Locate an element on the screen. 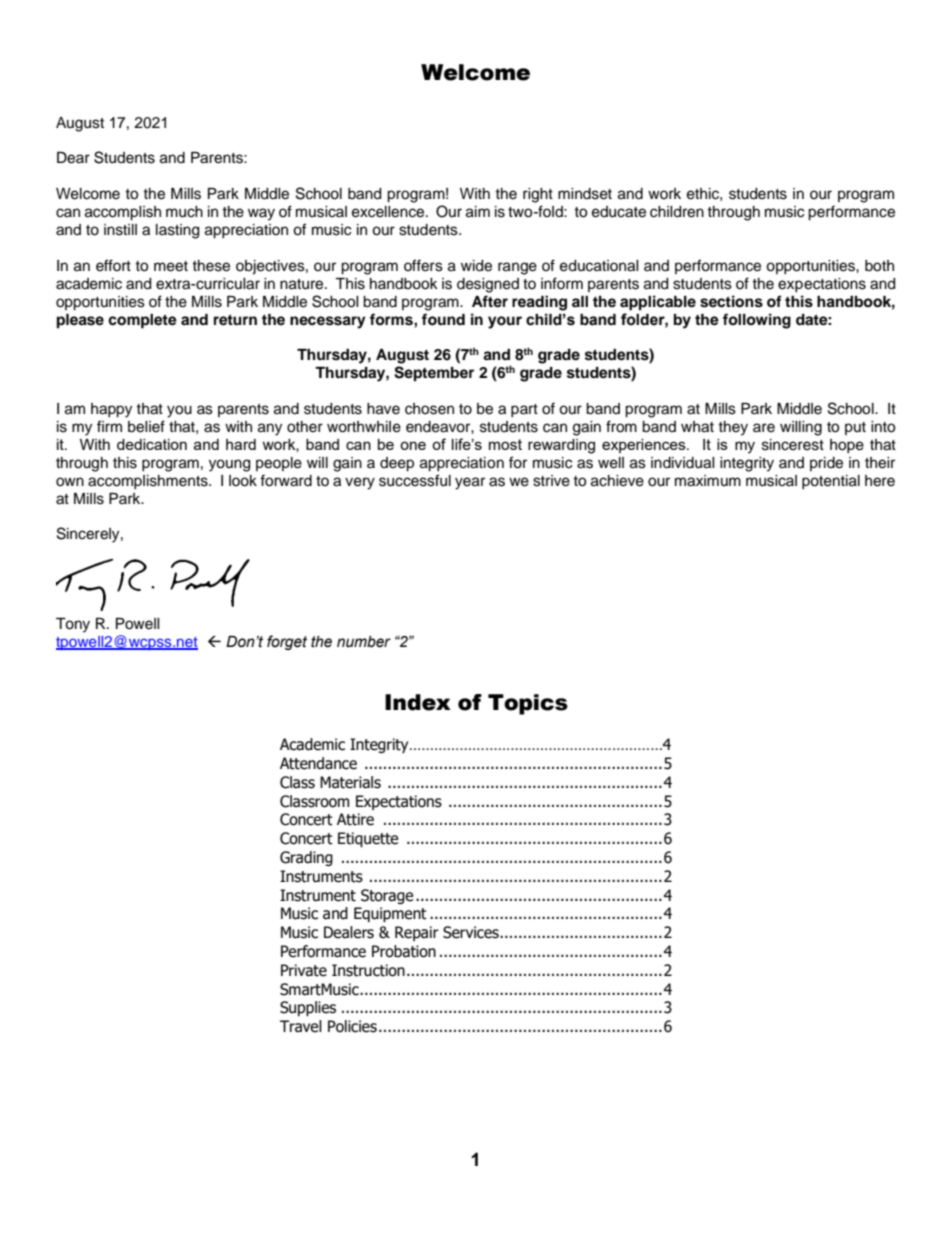  number is located at coordinates (364, 642).
